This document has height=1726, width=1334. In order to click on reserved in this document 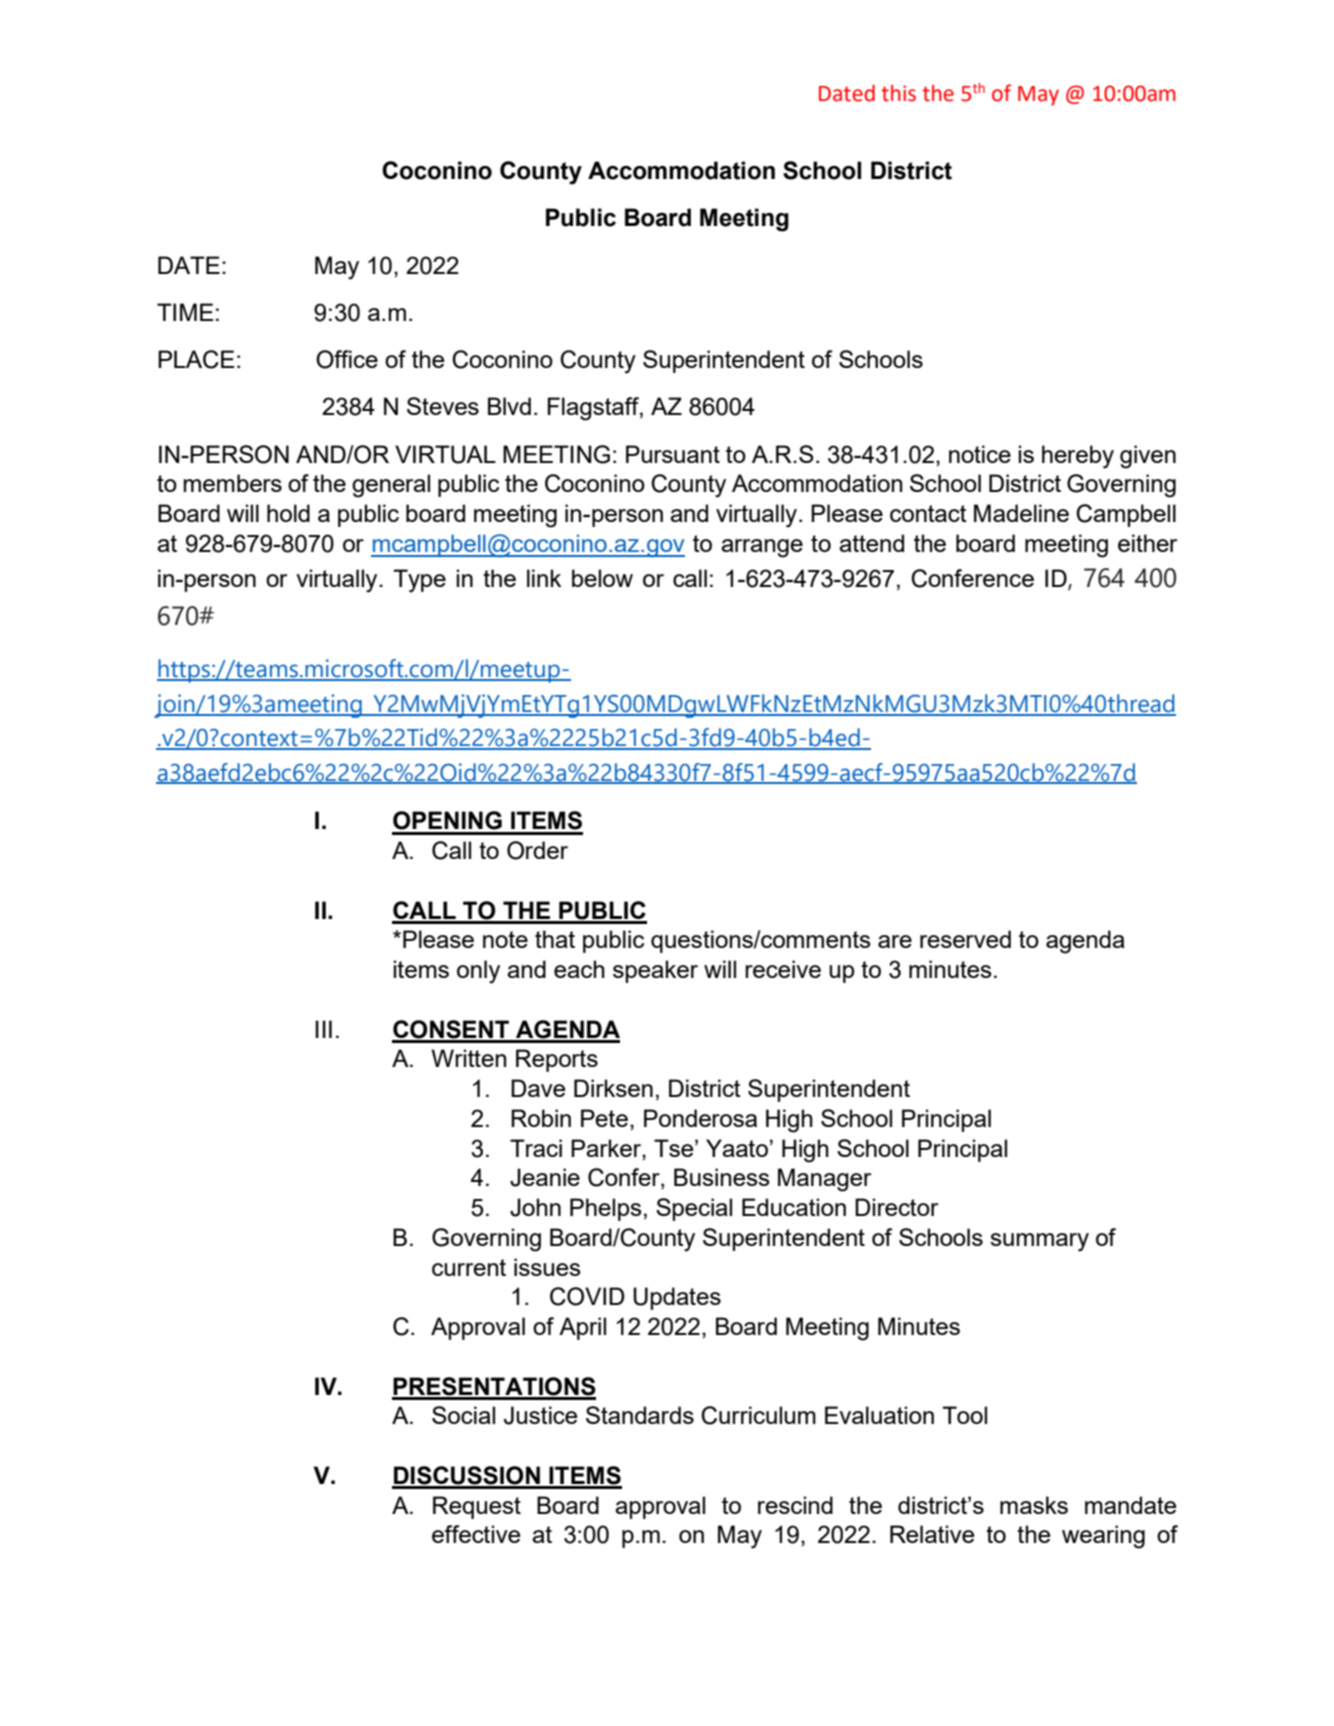, I will do `click(965, 939)`.
